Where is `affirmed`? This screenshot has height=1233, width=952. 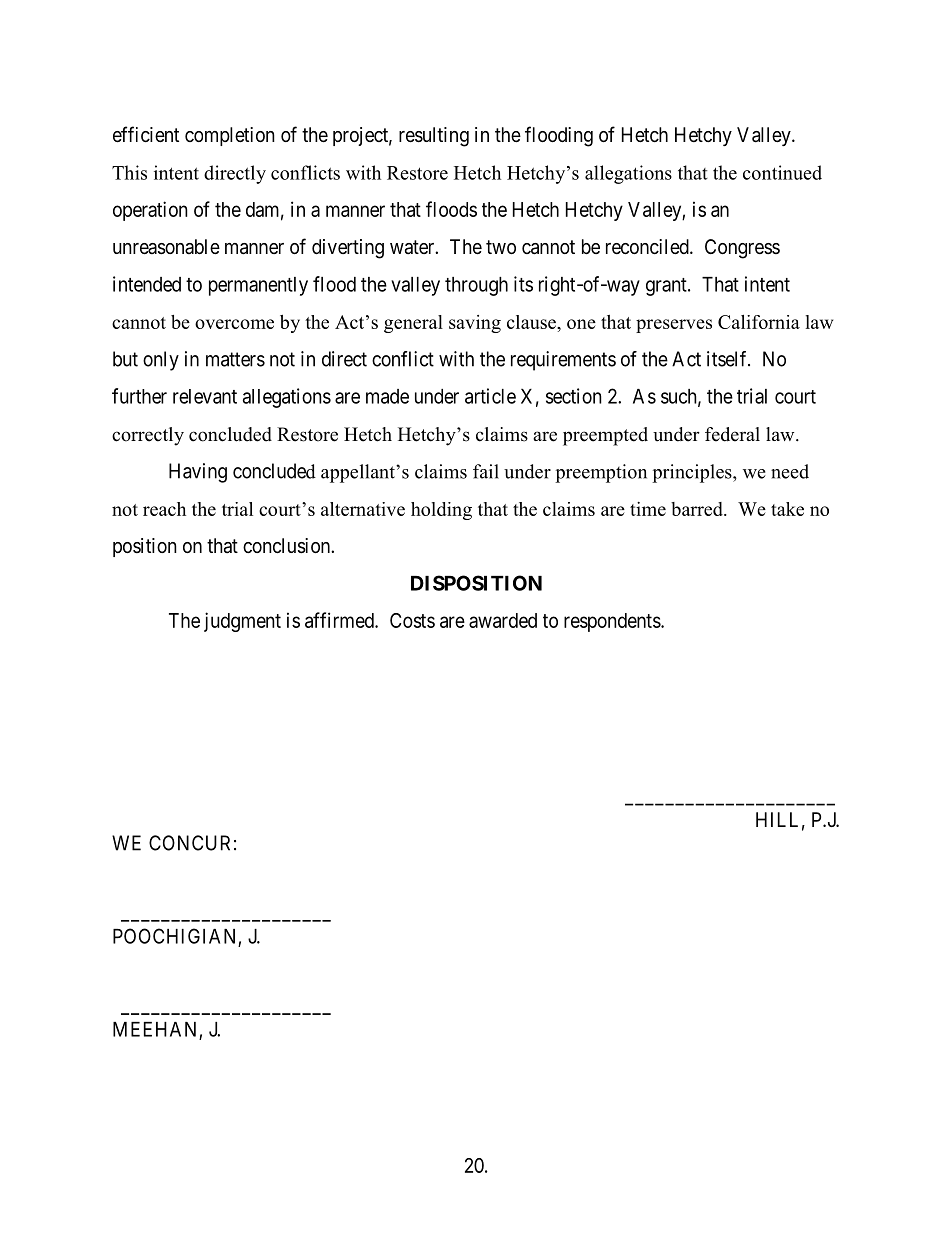
affirmed is located at coordinates (340, 620).
